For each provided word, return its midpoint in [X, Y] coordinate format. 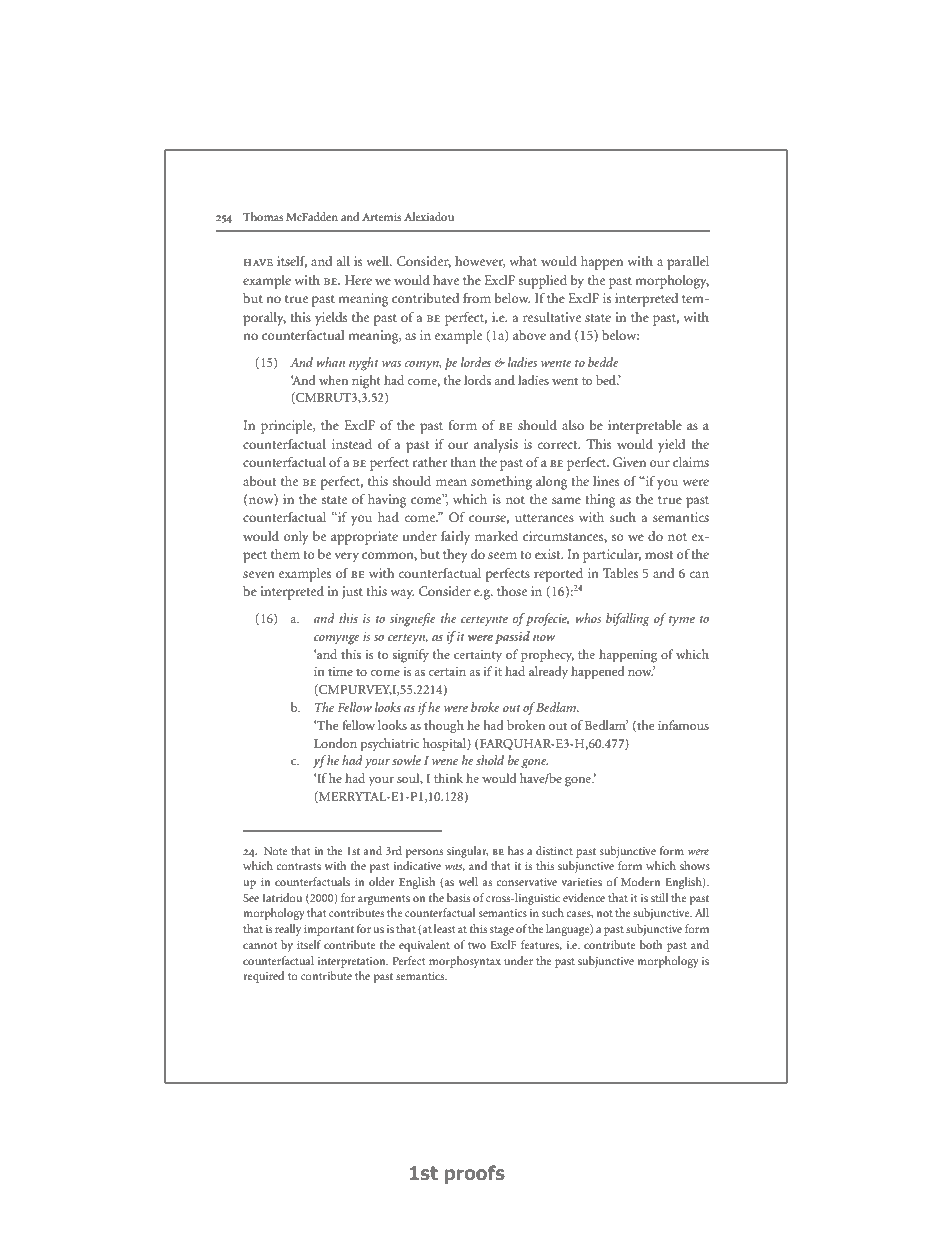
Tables [620, 573]
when [333, 380]
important [329, 930]
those [512, 591]
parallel [688, 263]
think [448, 778]
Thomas [263, 216]
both [651, 944]
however [480, 262]
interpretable [645, 427]
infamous [683, 725]
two [477, 945]
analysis [496, 446]
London [335, 743]
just [352, 593]
